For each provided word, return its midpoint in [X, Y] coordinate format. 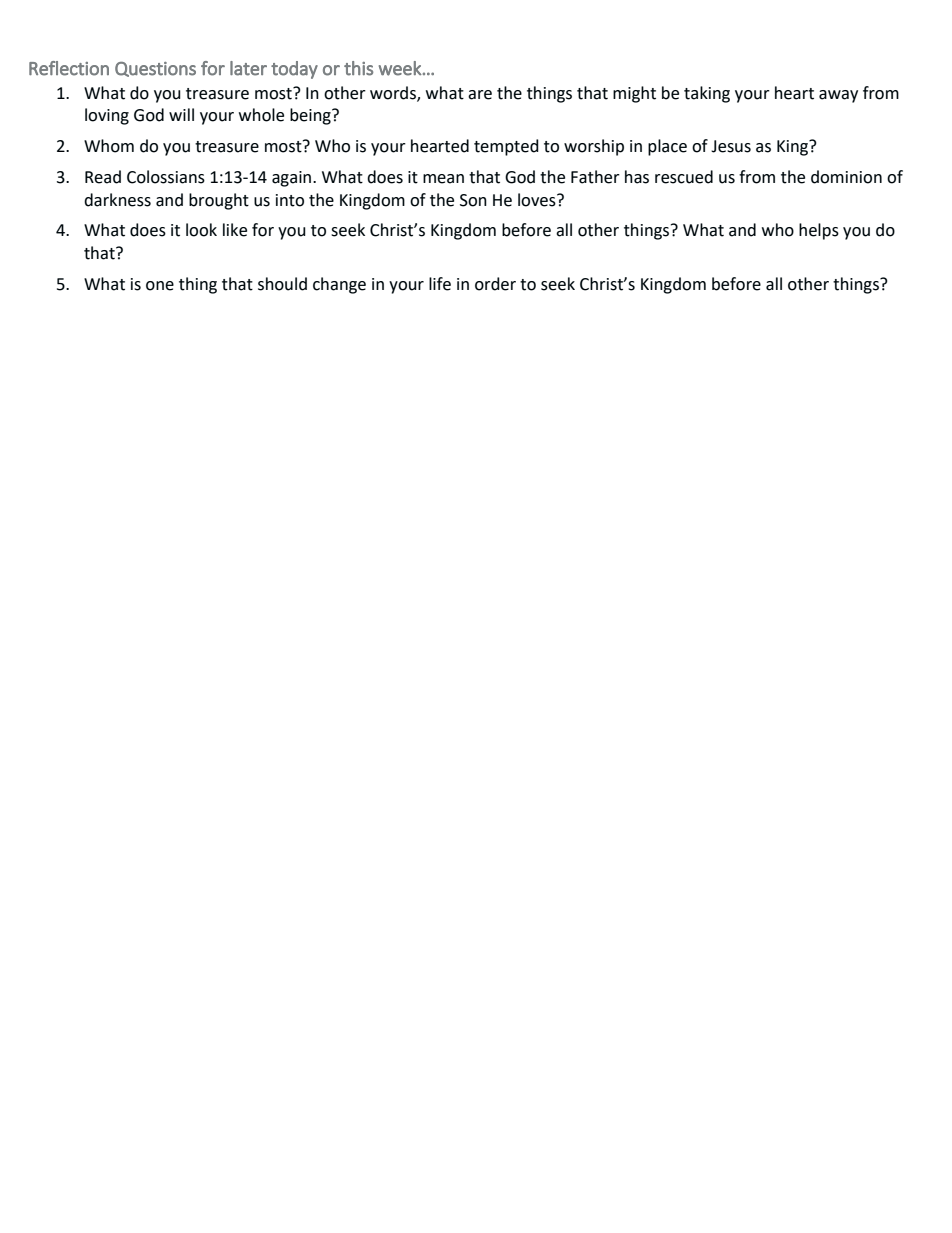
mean [443, 179]
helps [819, 231]
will [181, 114]
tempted [506, 147]
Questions [155, 69]
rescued [684, 177]
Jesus [731, 146]
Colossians [166, 177]
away [838, 96]
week [400, 68]
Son [473, 200]
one [160, 286]
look [201, 230]
